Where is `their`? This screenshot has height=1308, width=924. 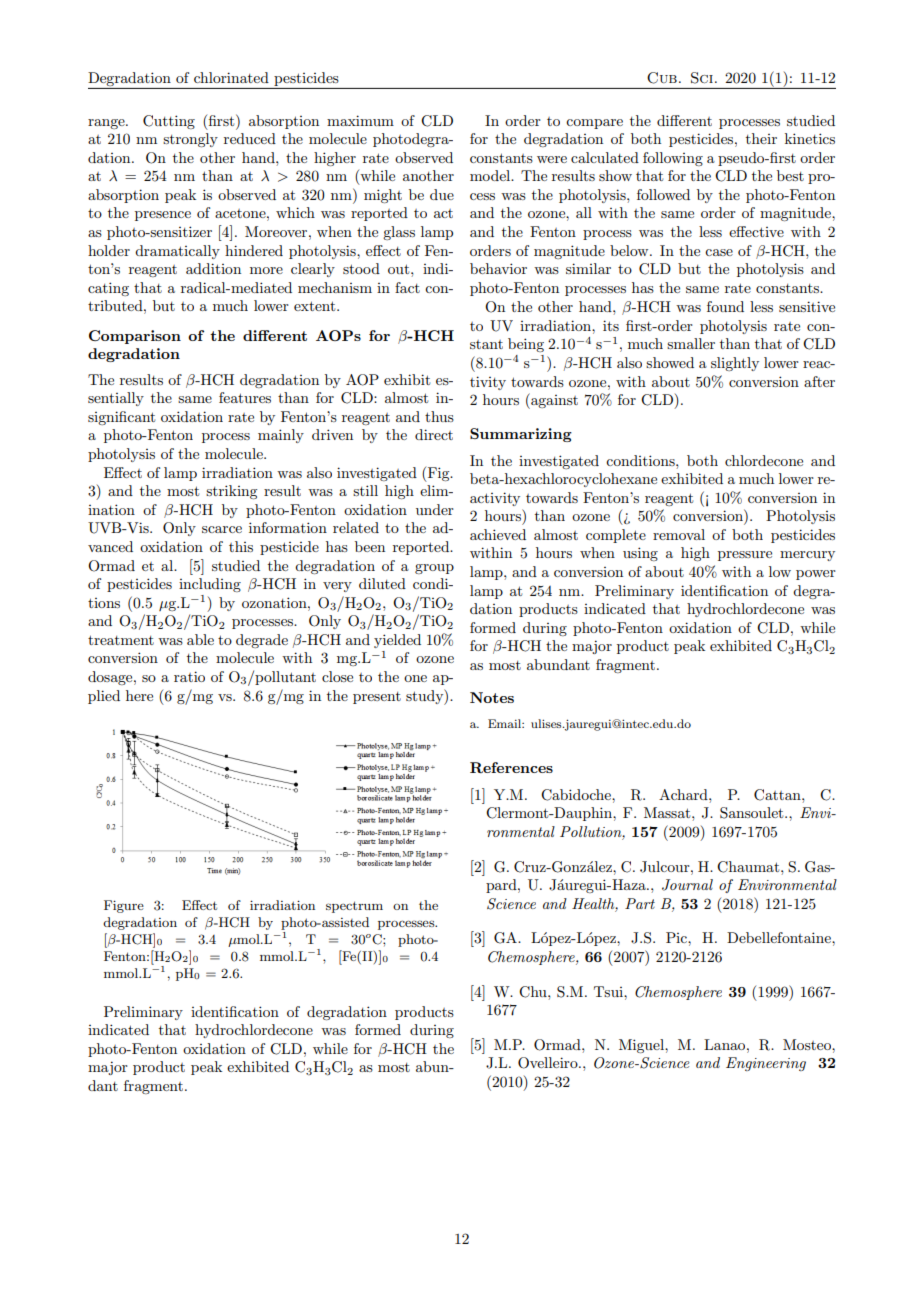 their is located at coordinates (761, 138).
